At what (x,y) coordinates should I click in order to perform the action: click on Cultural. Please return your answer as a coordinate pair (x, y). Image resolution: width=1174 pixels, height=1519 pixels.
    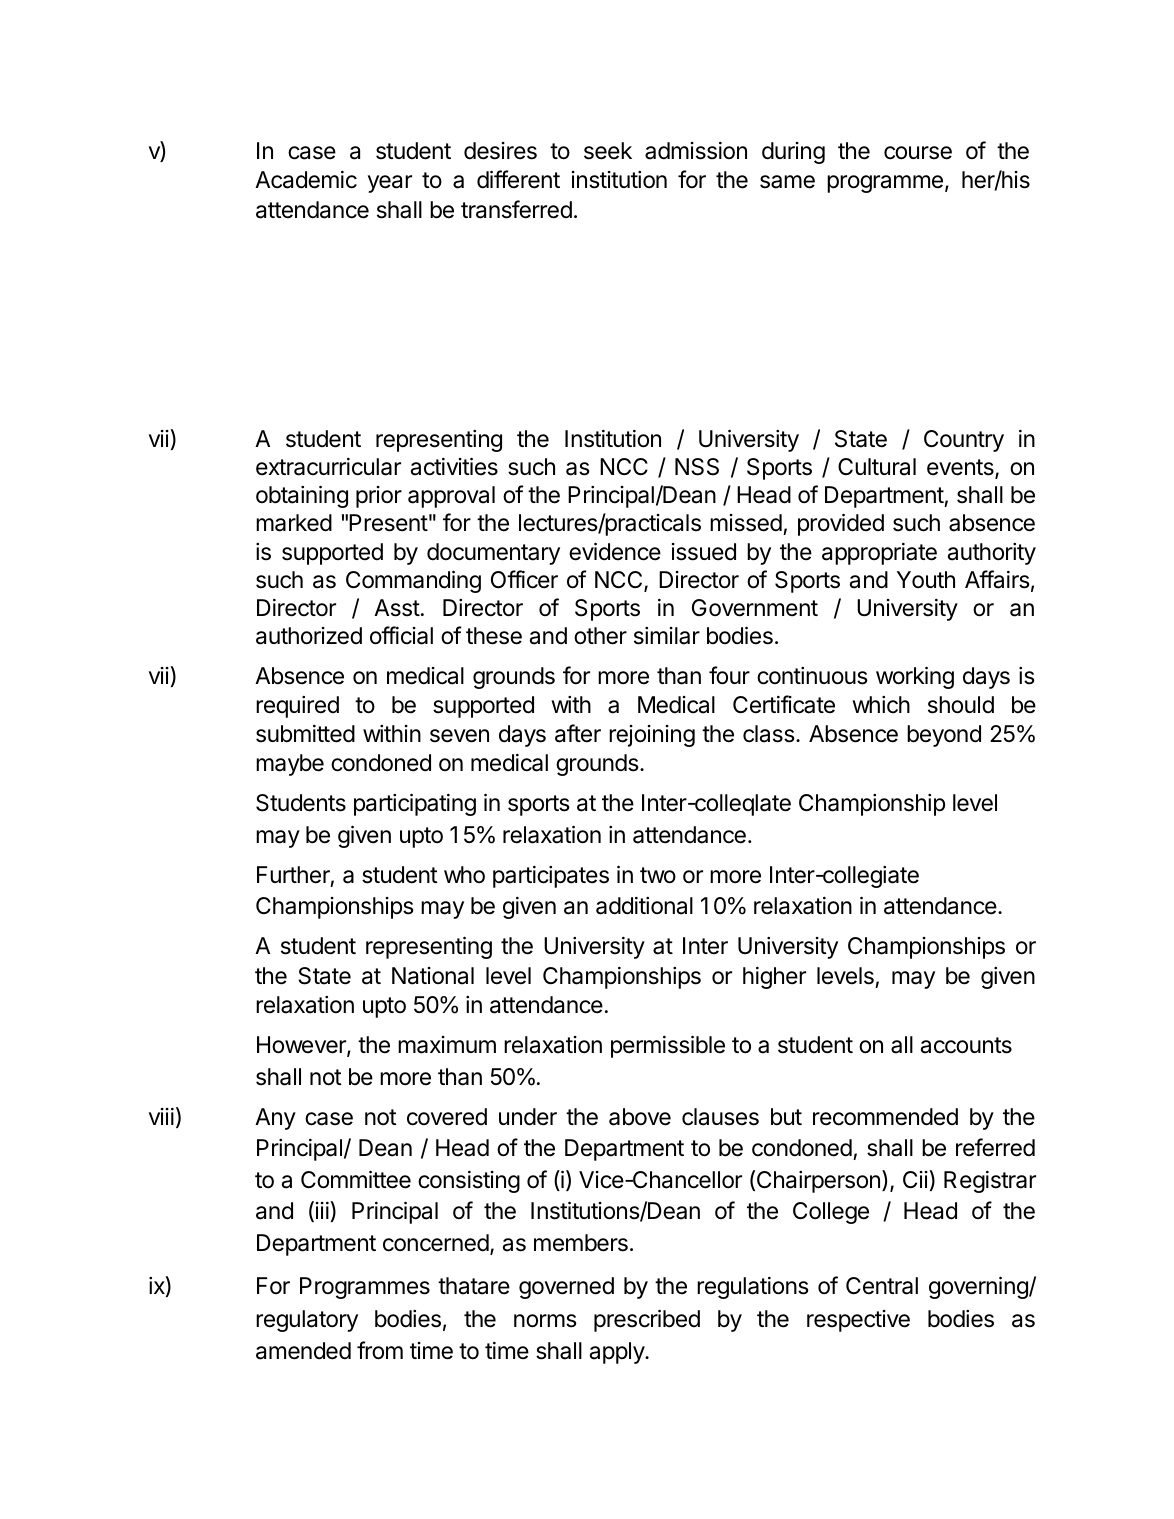
    Looking at the image, I should click on (877, 467).
